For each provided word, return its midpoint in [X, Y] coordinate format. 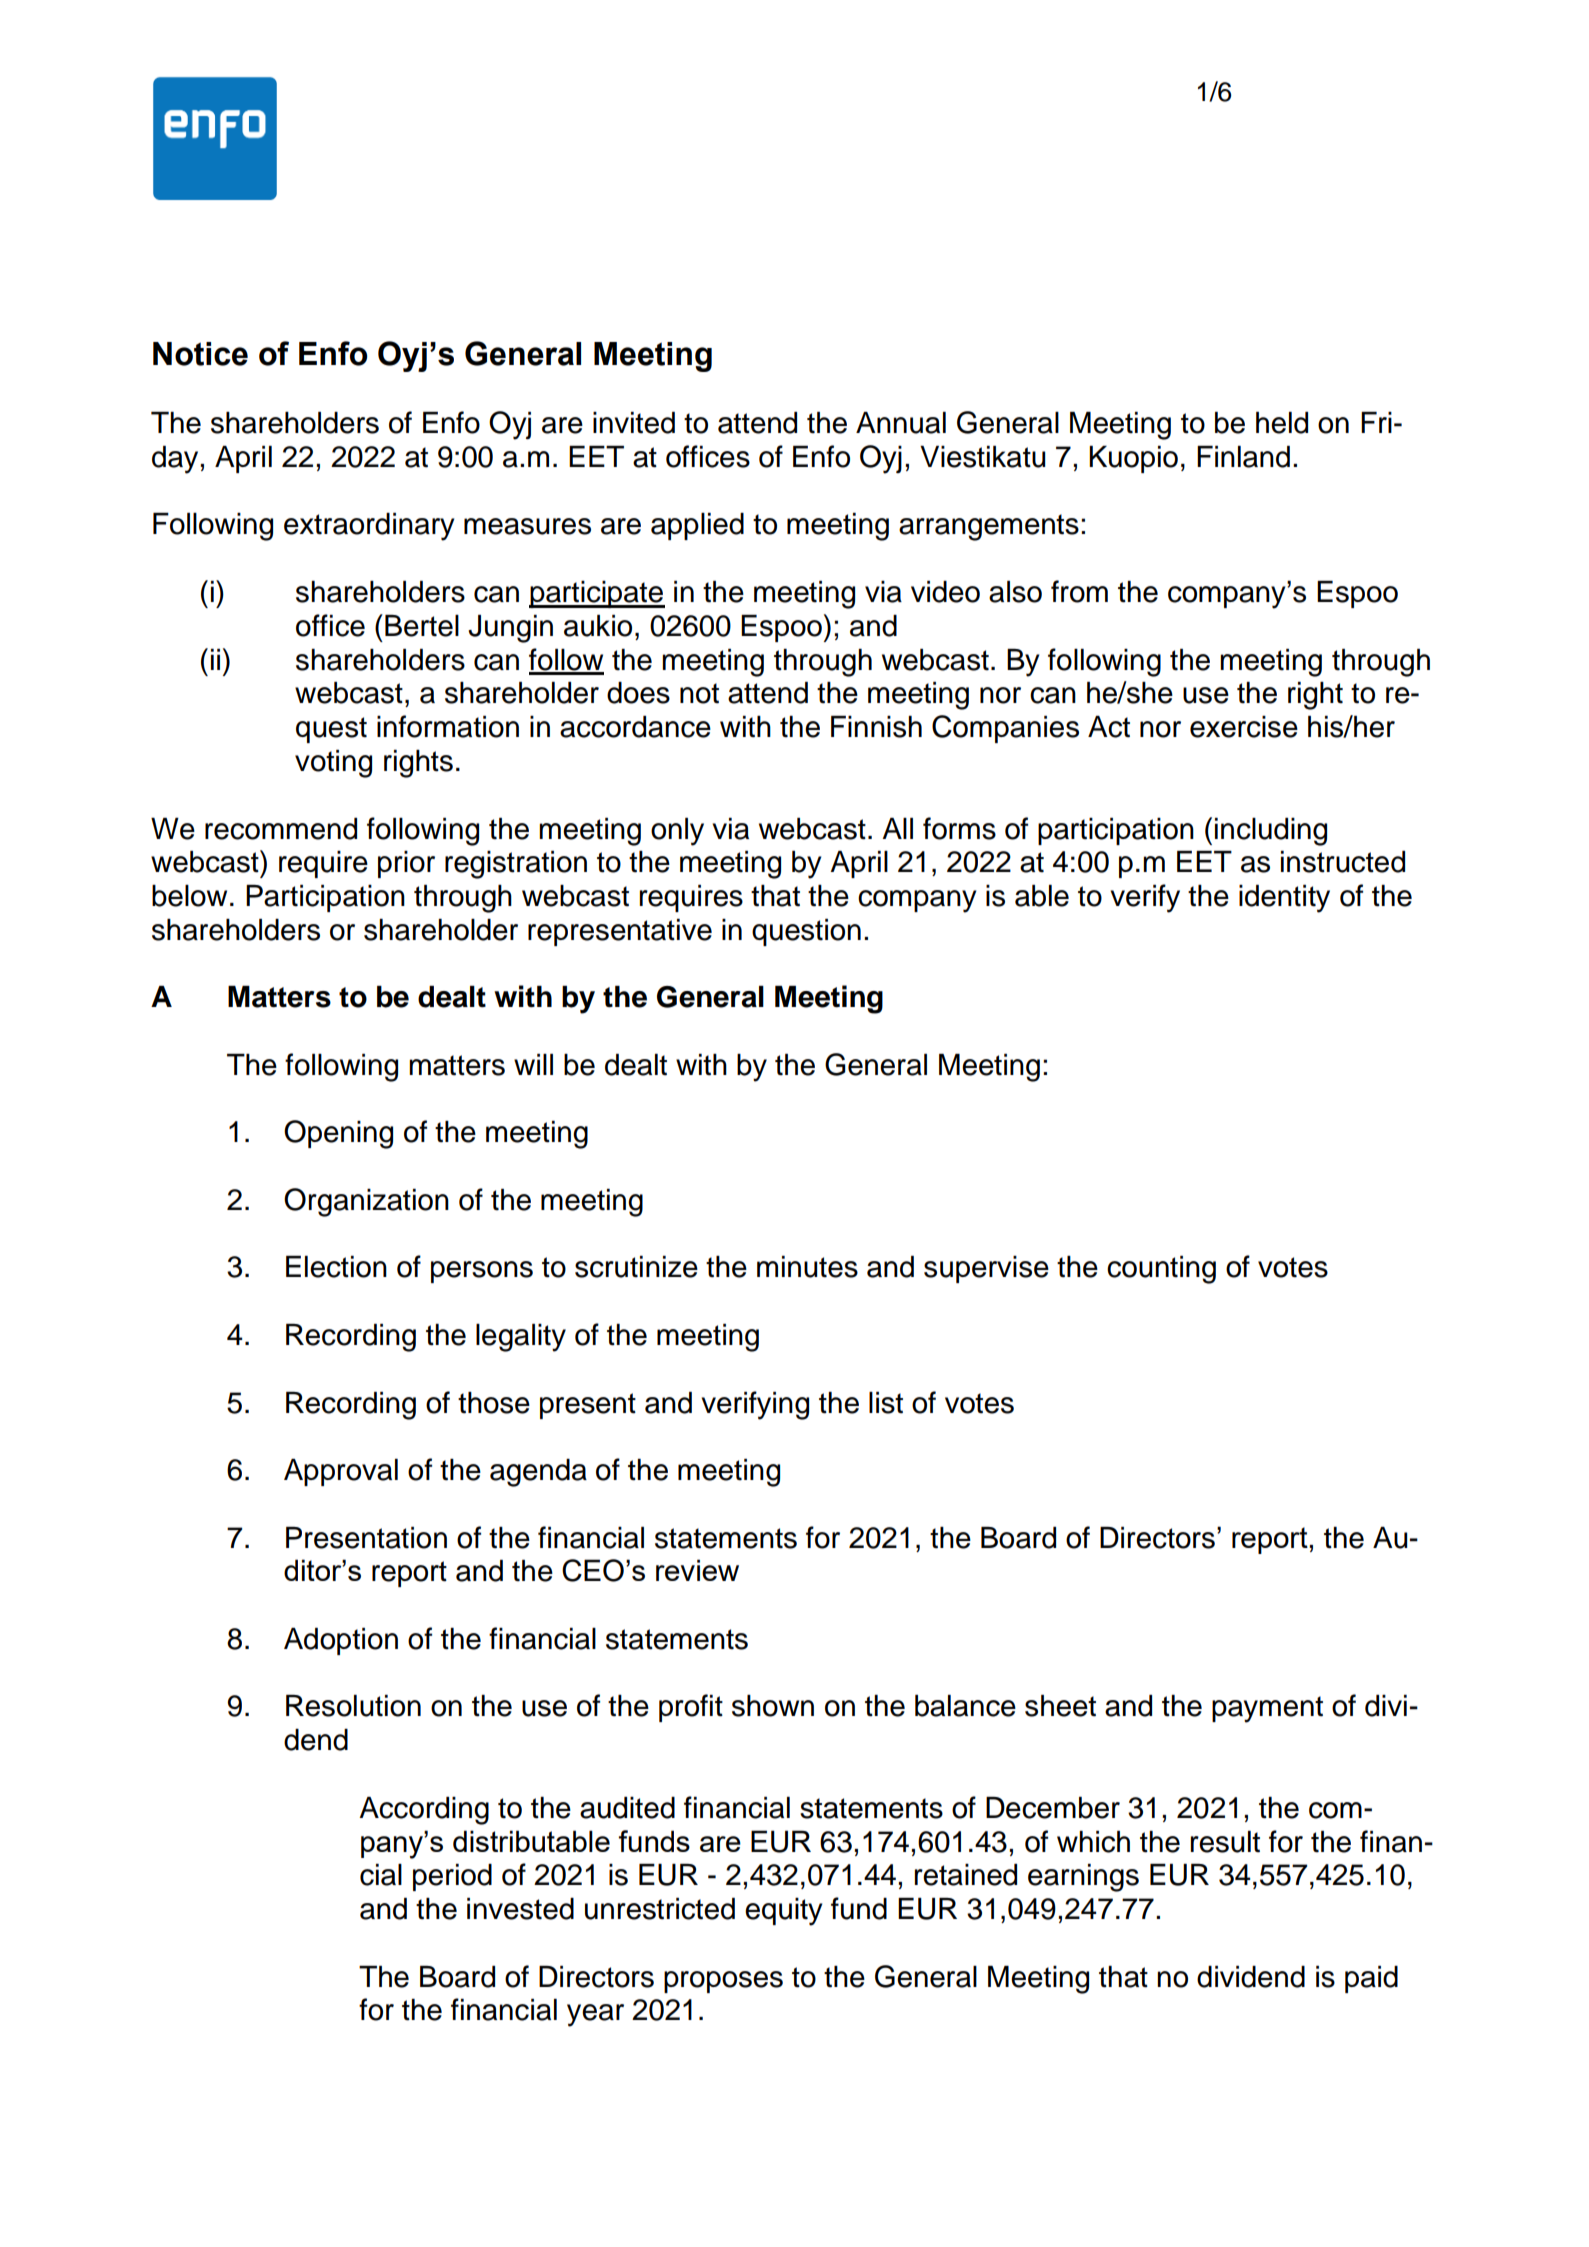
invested [520, 1909]
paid [1371, 1979]
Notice [200, 354]
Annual [901, 423]
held [1282, 423]
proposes [723, 1982]
